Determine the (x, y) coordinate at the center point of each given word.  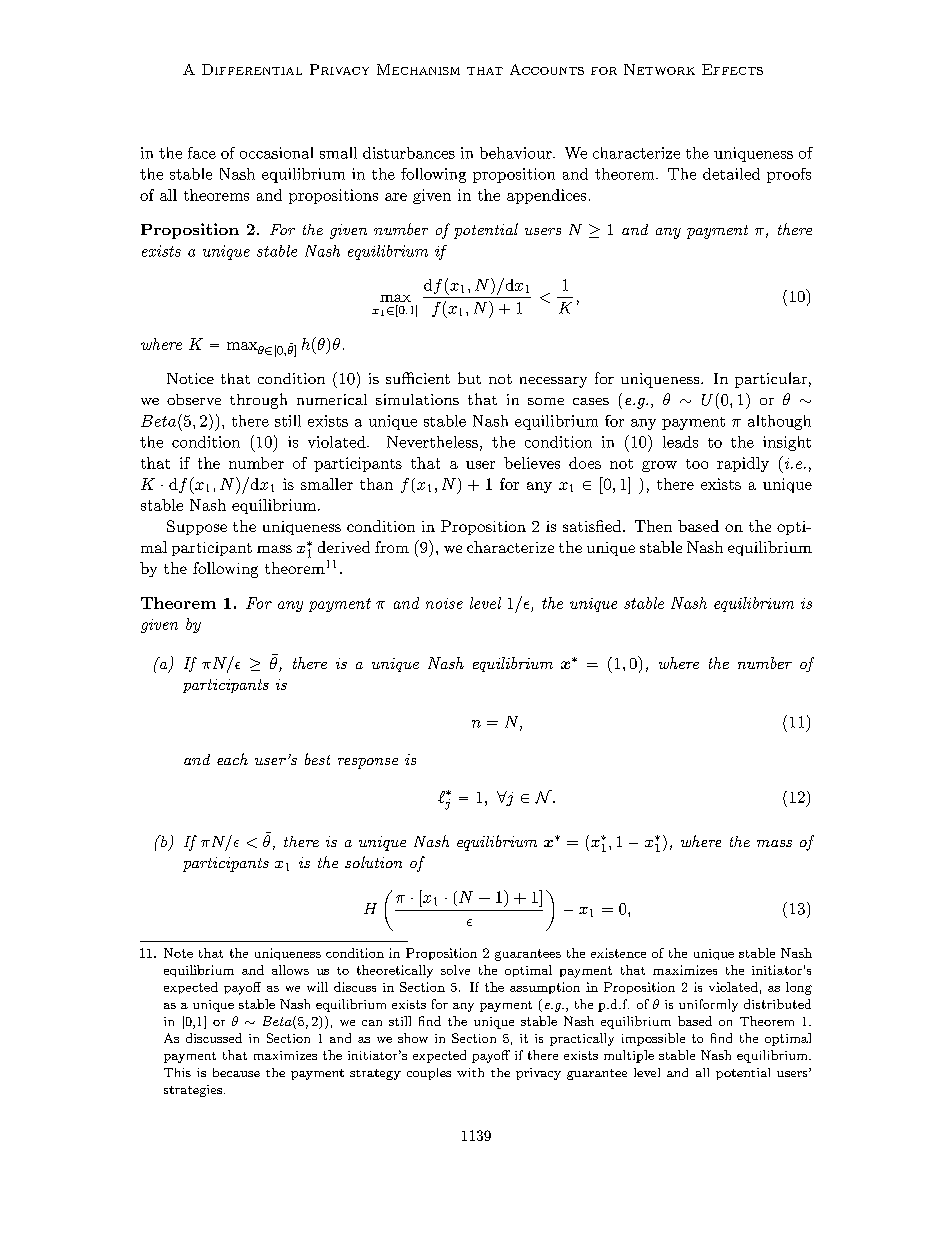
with (470, 1072)
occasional (276, 153)
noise (444, 603)
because (236, 1072)
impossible (653, 1039)
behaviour (517, 153)
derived (344, 547)
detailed (731, 174)
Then (653, 526)
